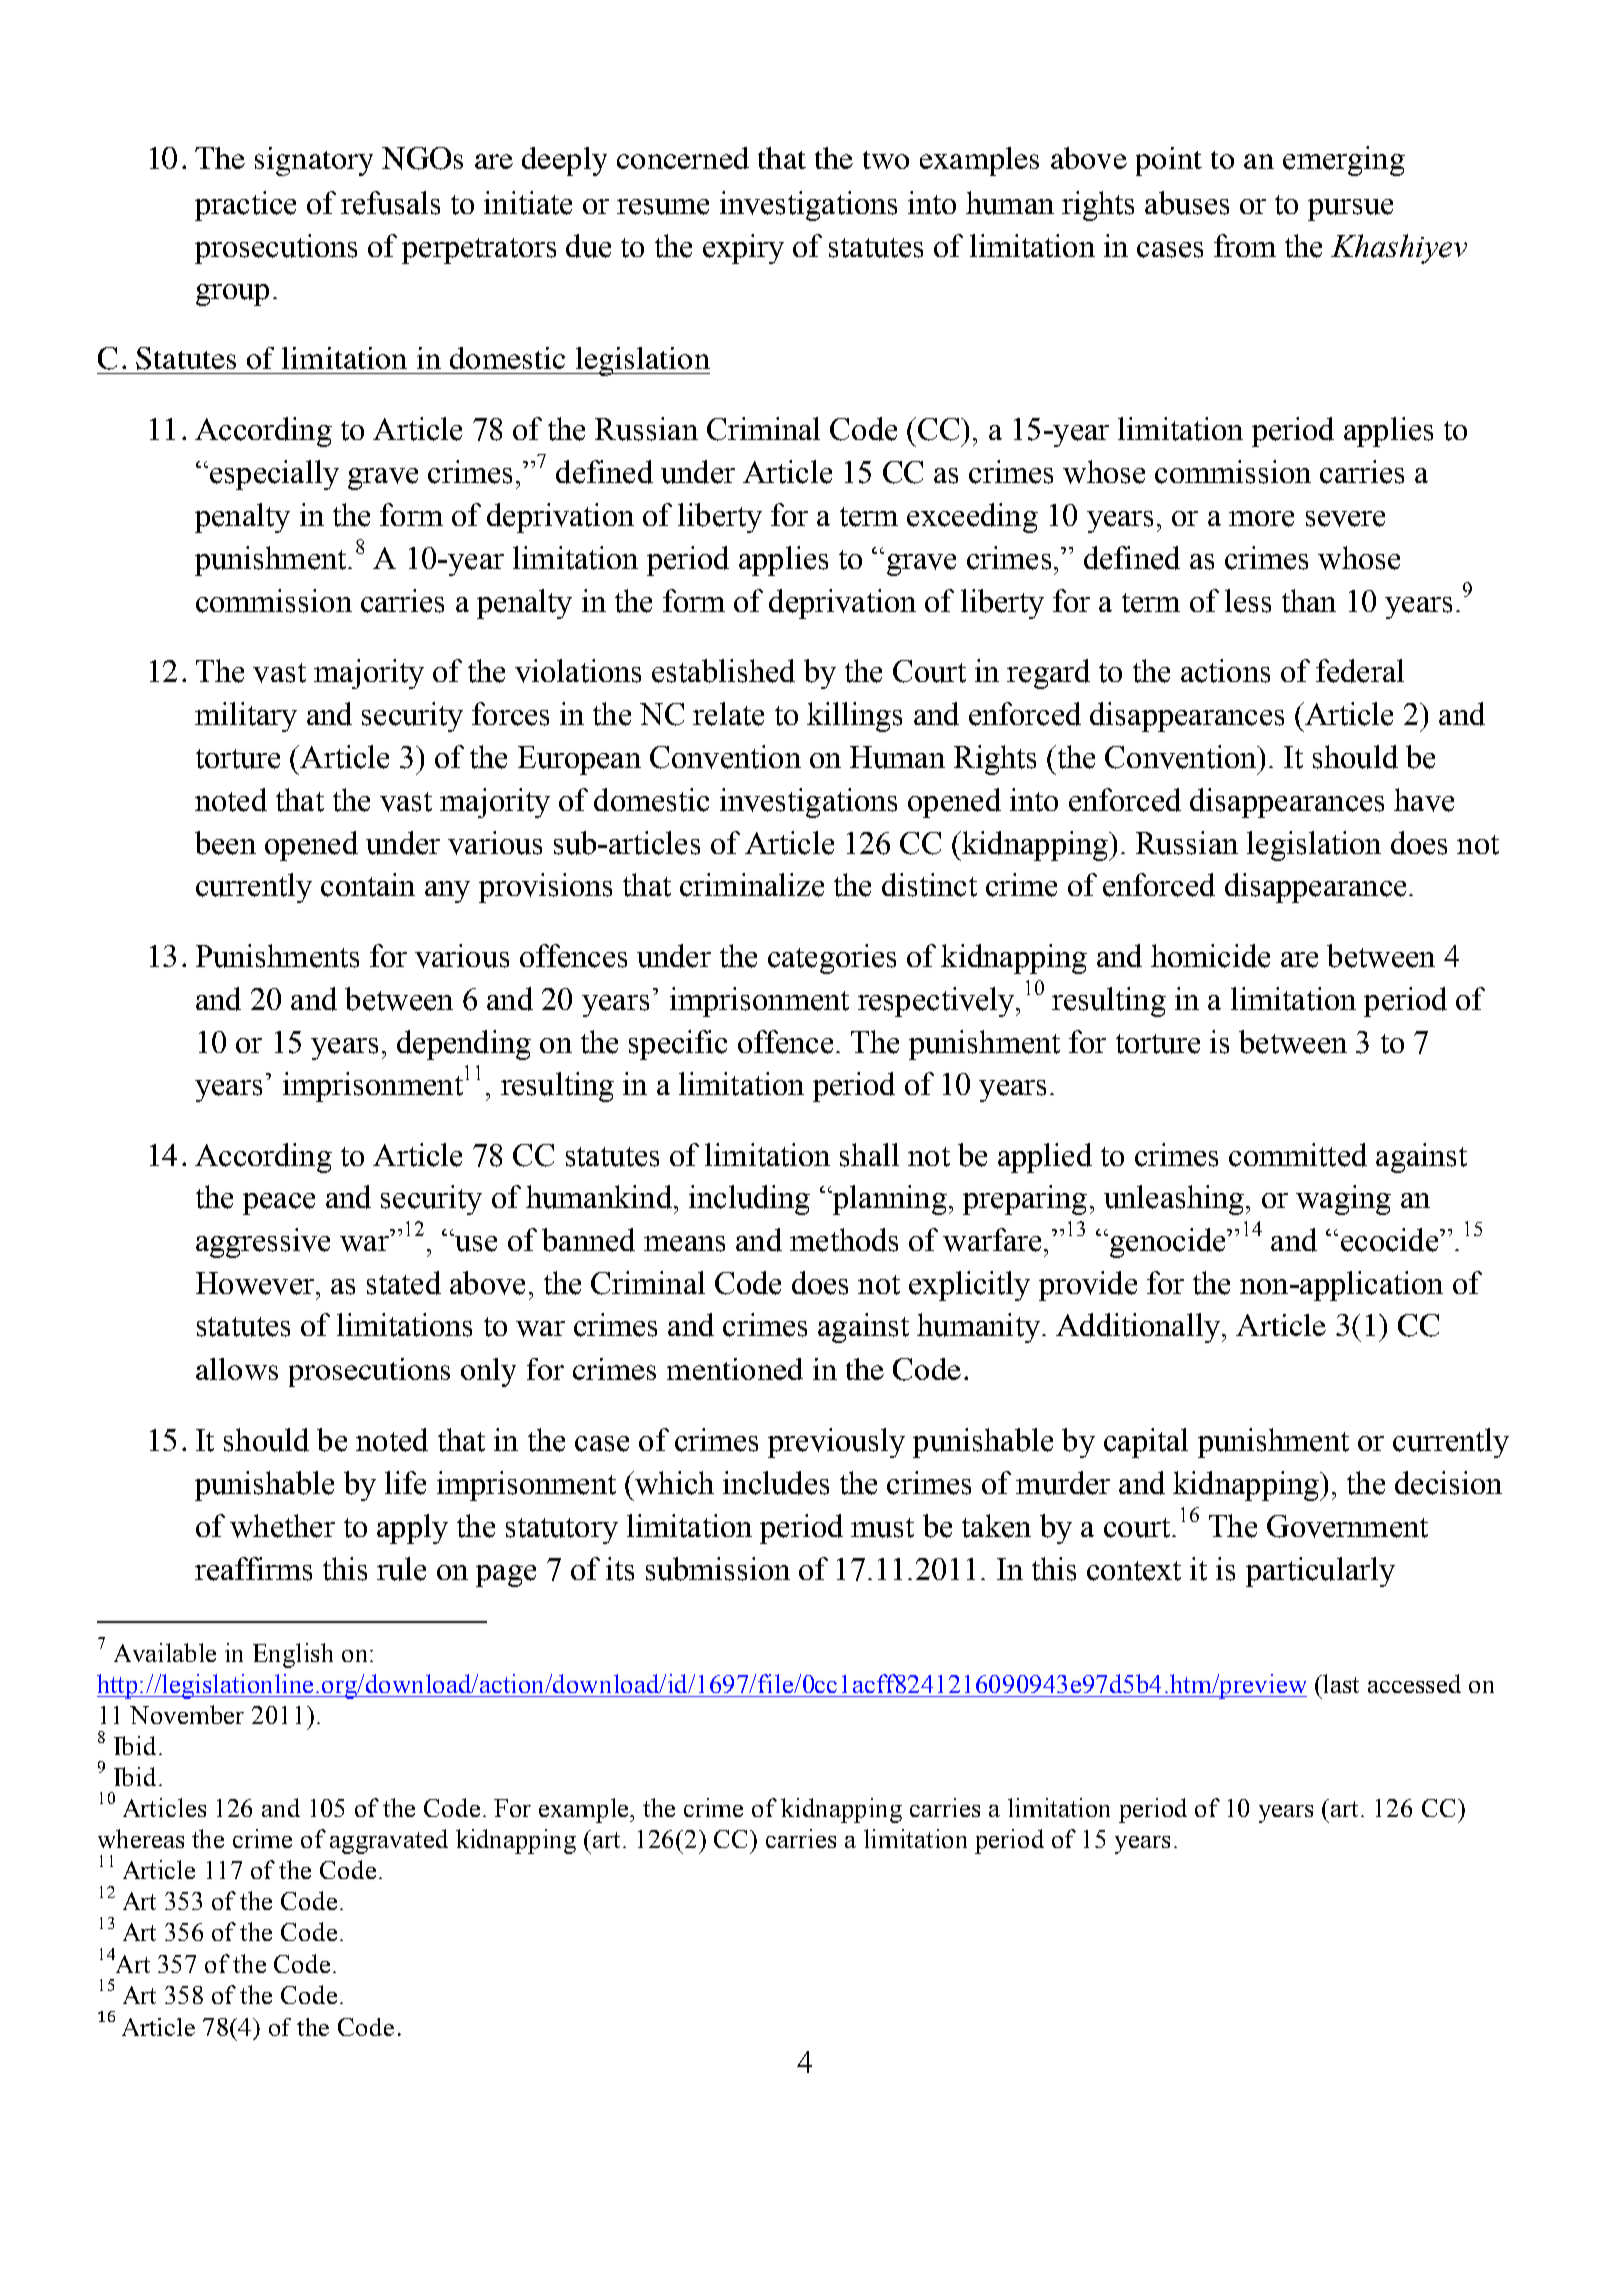  What do you see at coordinates (1210, 956) in the screenshot?
I see `homicide` at bounding box center [1210, 956].
